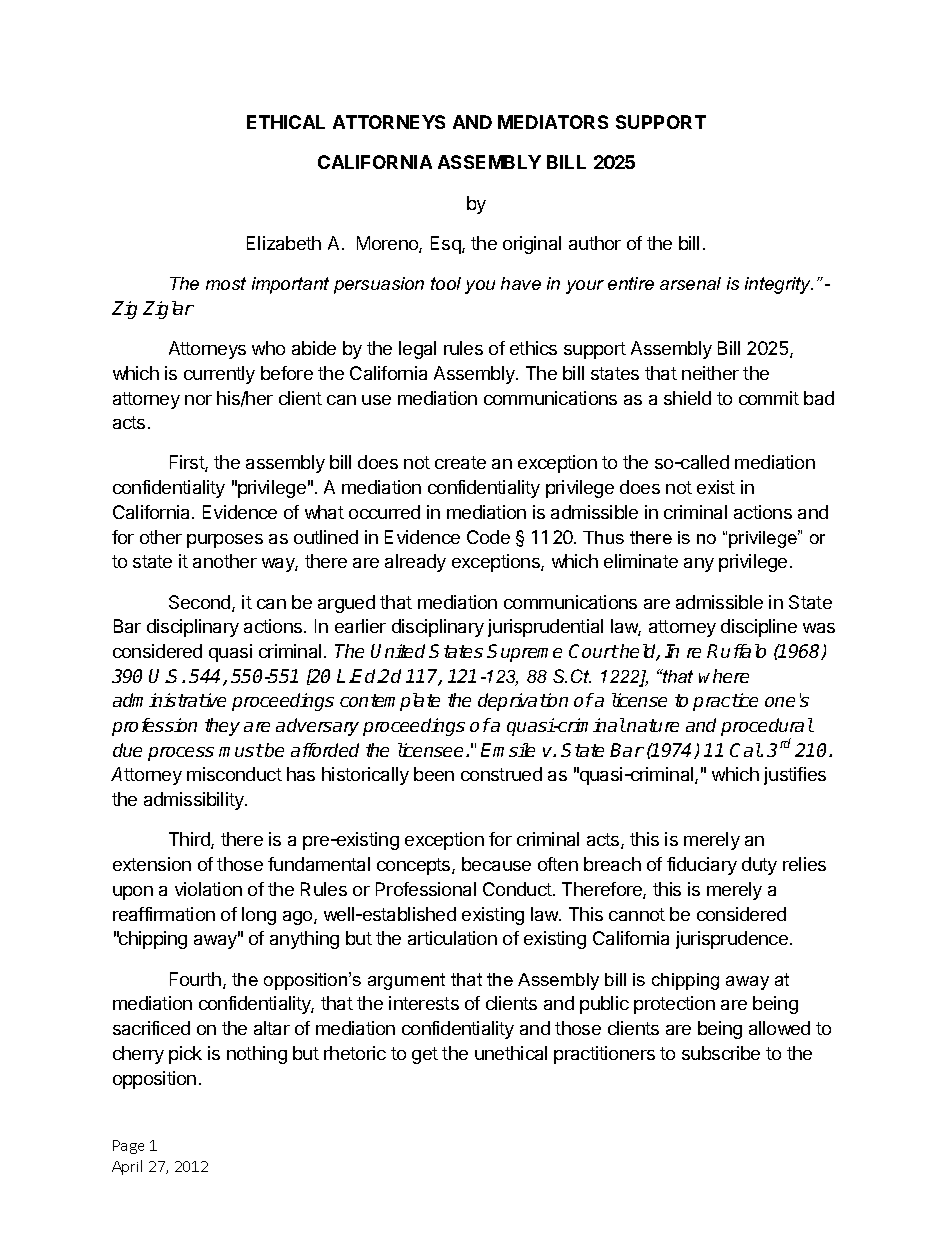 This screenshot has height=1233, width=952. I want to click on MEDIATORS, so click(553, 122).
